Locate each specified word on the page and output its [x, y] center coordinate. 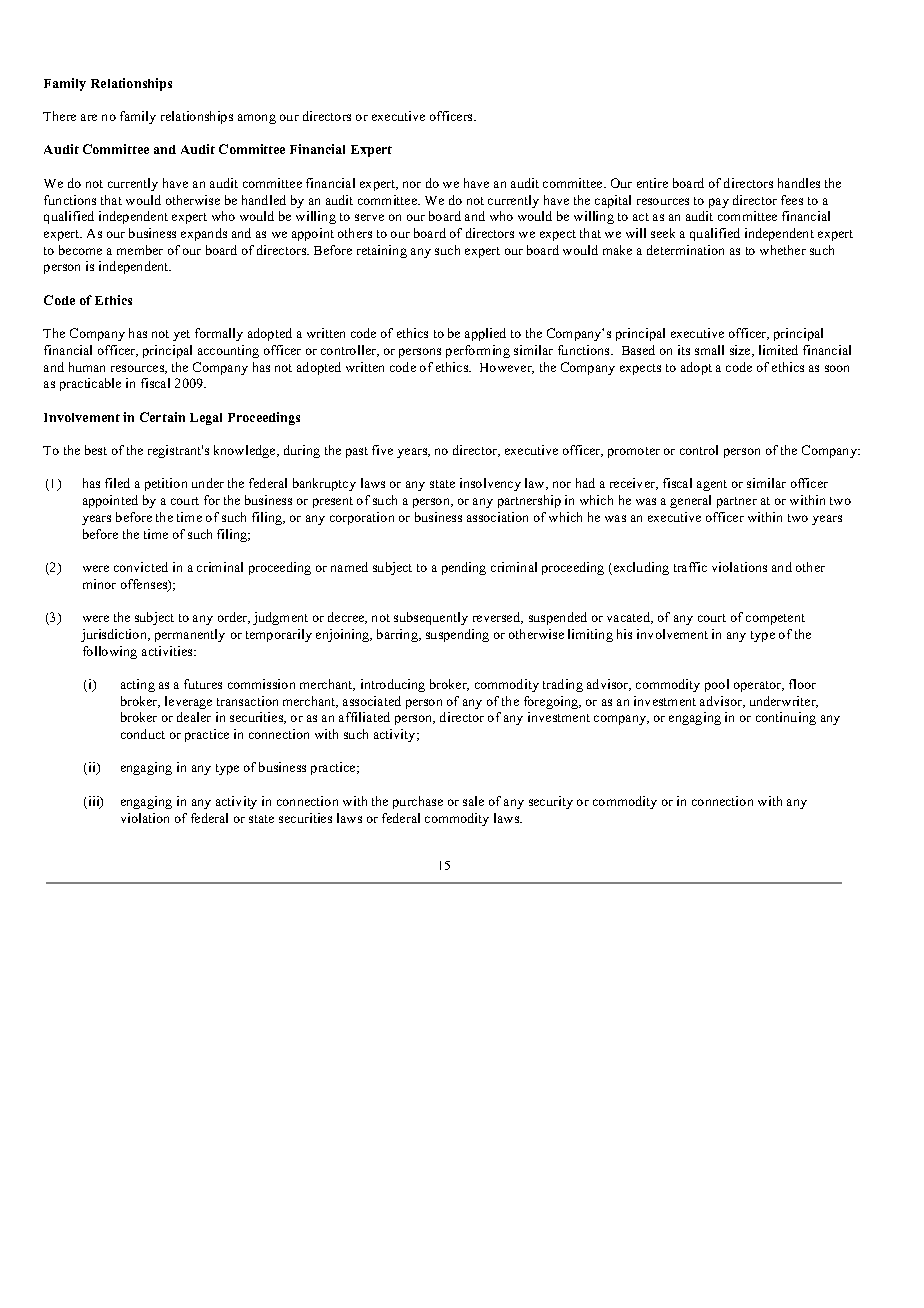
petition [166, 484]
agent [712, 485]
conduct [143, 734]
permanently [190, 635]
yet [181, 335]
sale [473, 801]
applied [485, 334]
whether [783, 250]
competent [775, 619]
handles [799, 183]
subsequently [431, 618]
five [382, 450]
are [89, 117]
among [257, 119]
